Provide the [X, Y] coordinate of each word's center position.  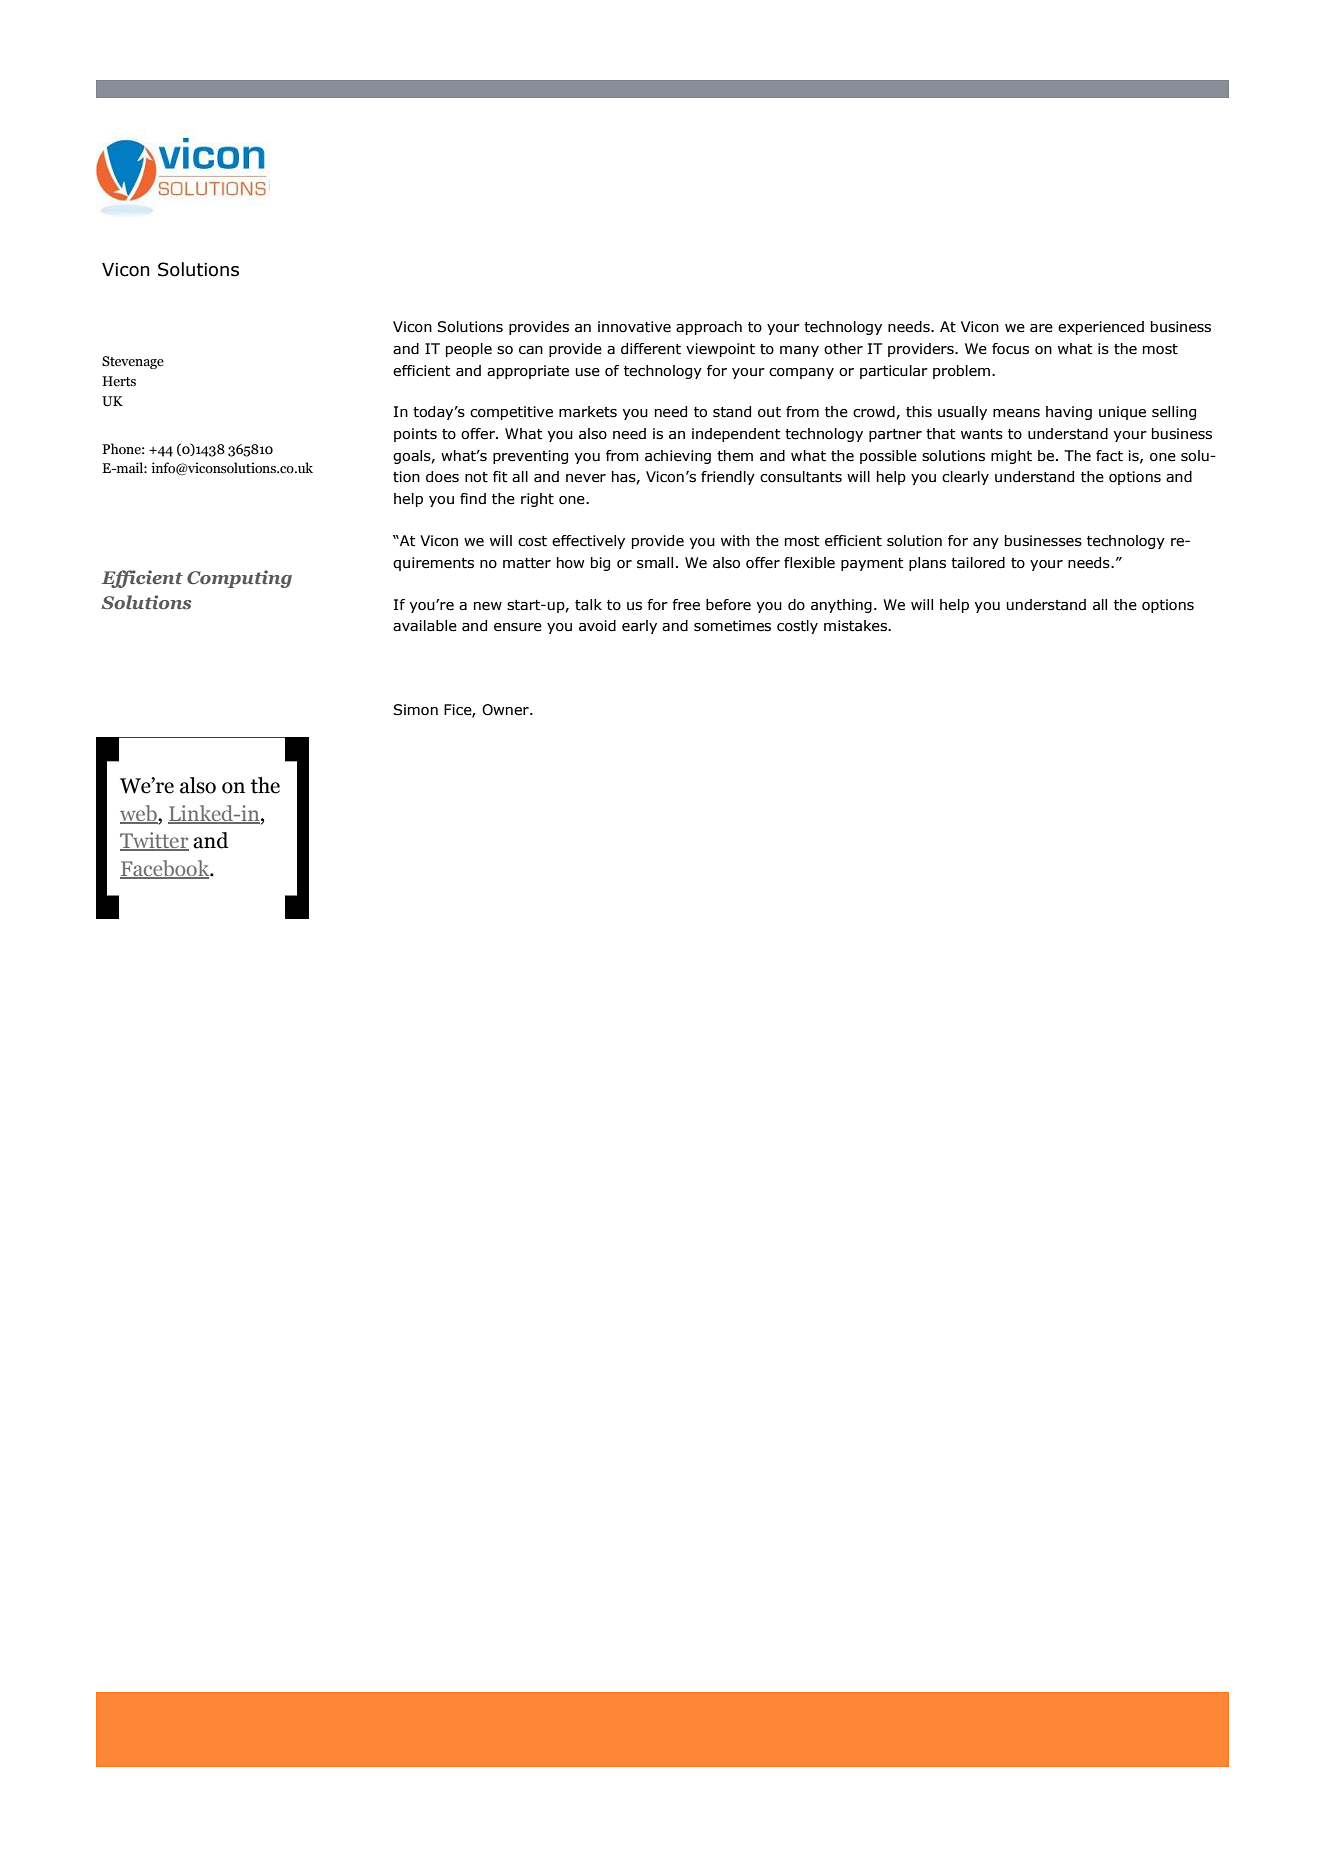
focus [1010, 349]
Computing [239, 579]
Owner [506, 710]
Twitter [154, 841]
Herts [119, 381]
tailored [978, 563]
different [651, 349]
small [655, 563]
